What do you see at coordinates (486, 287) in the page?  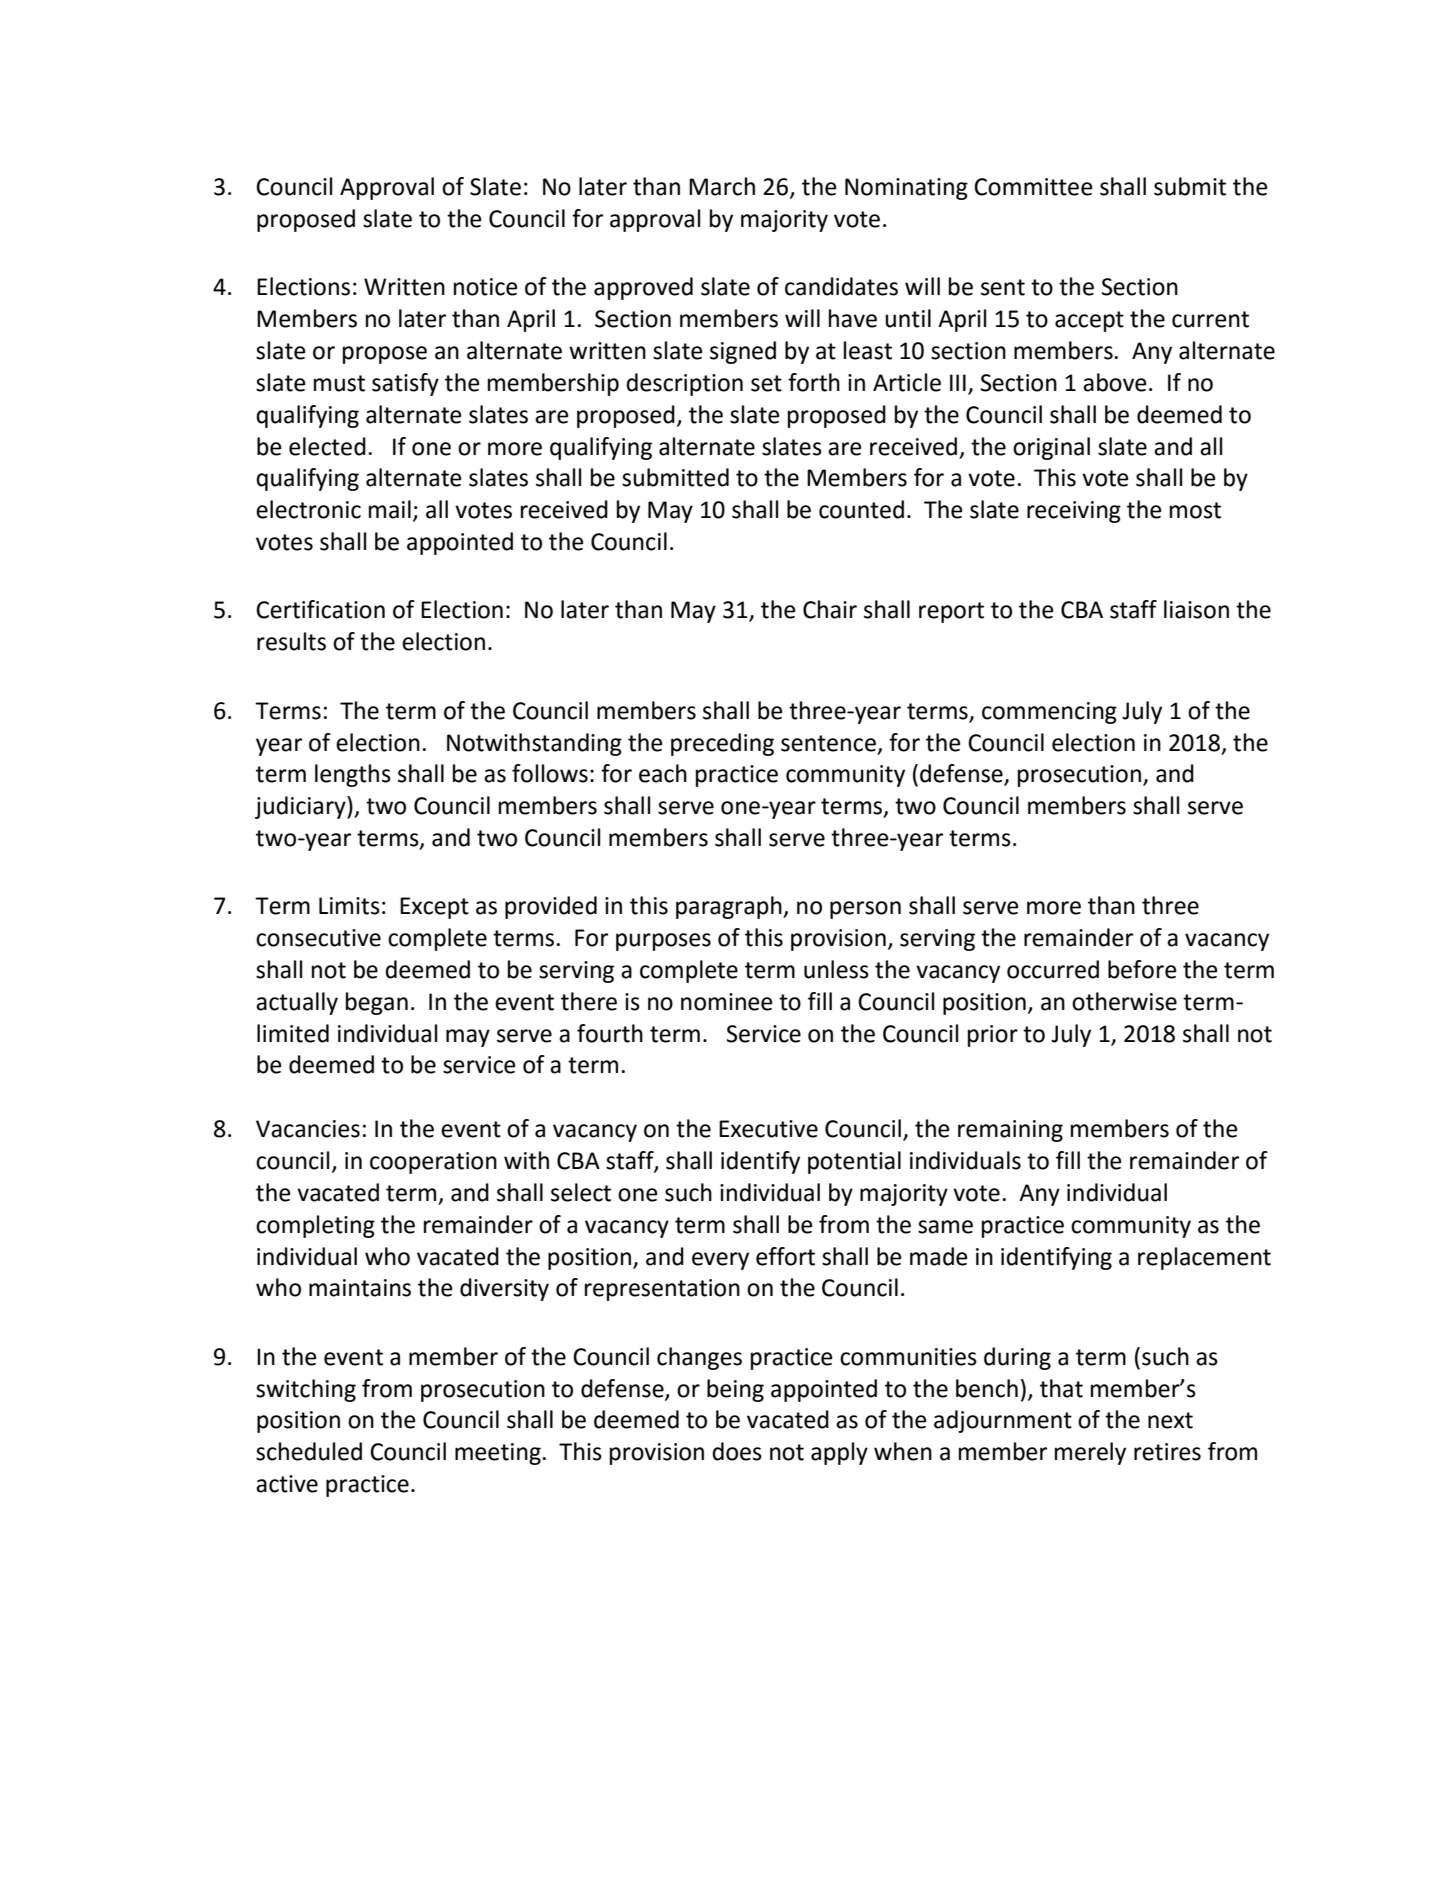 I see `notice` at bounding box center [486, 287].
